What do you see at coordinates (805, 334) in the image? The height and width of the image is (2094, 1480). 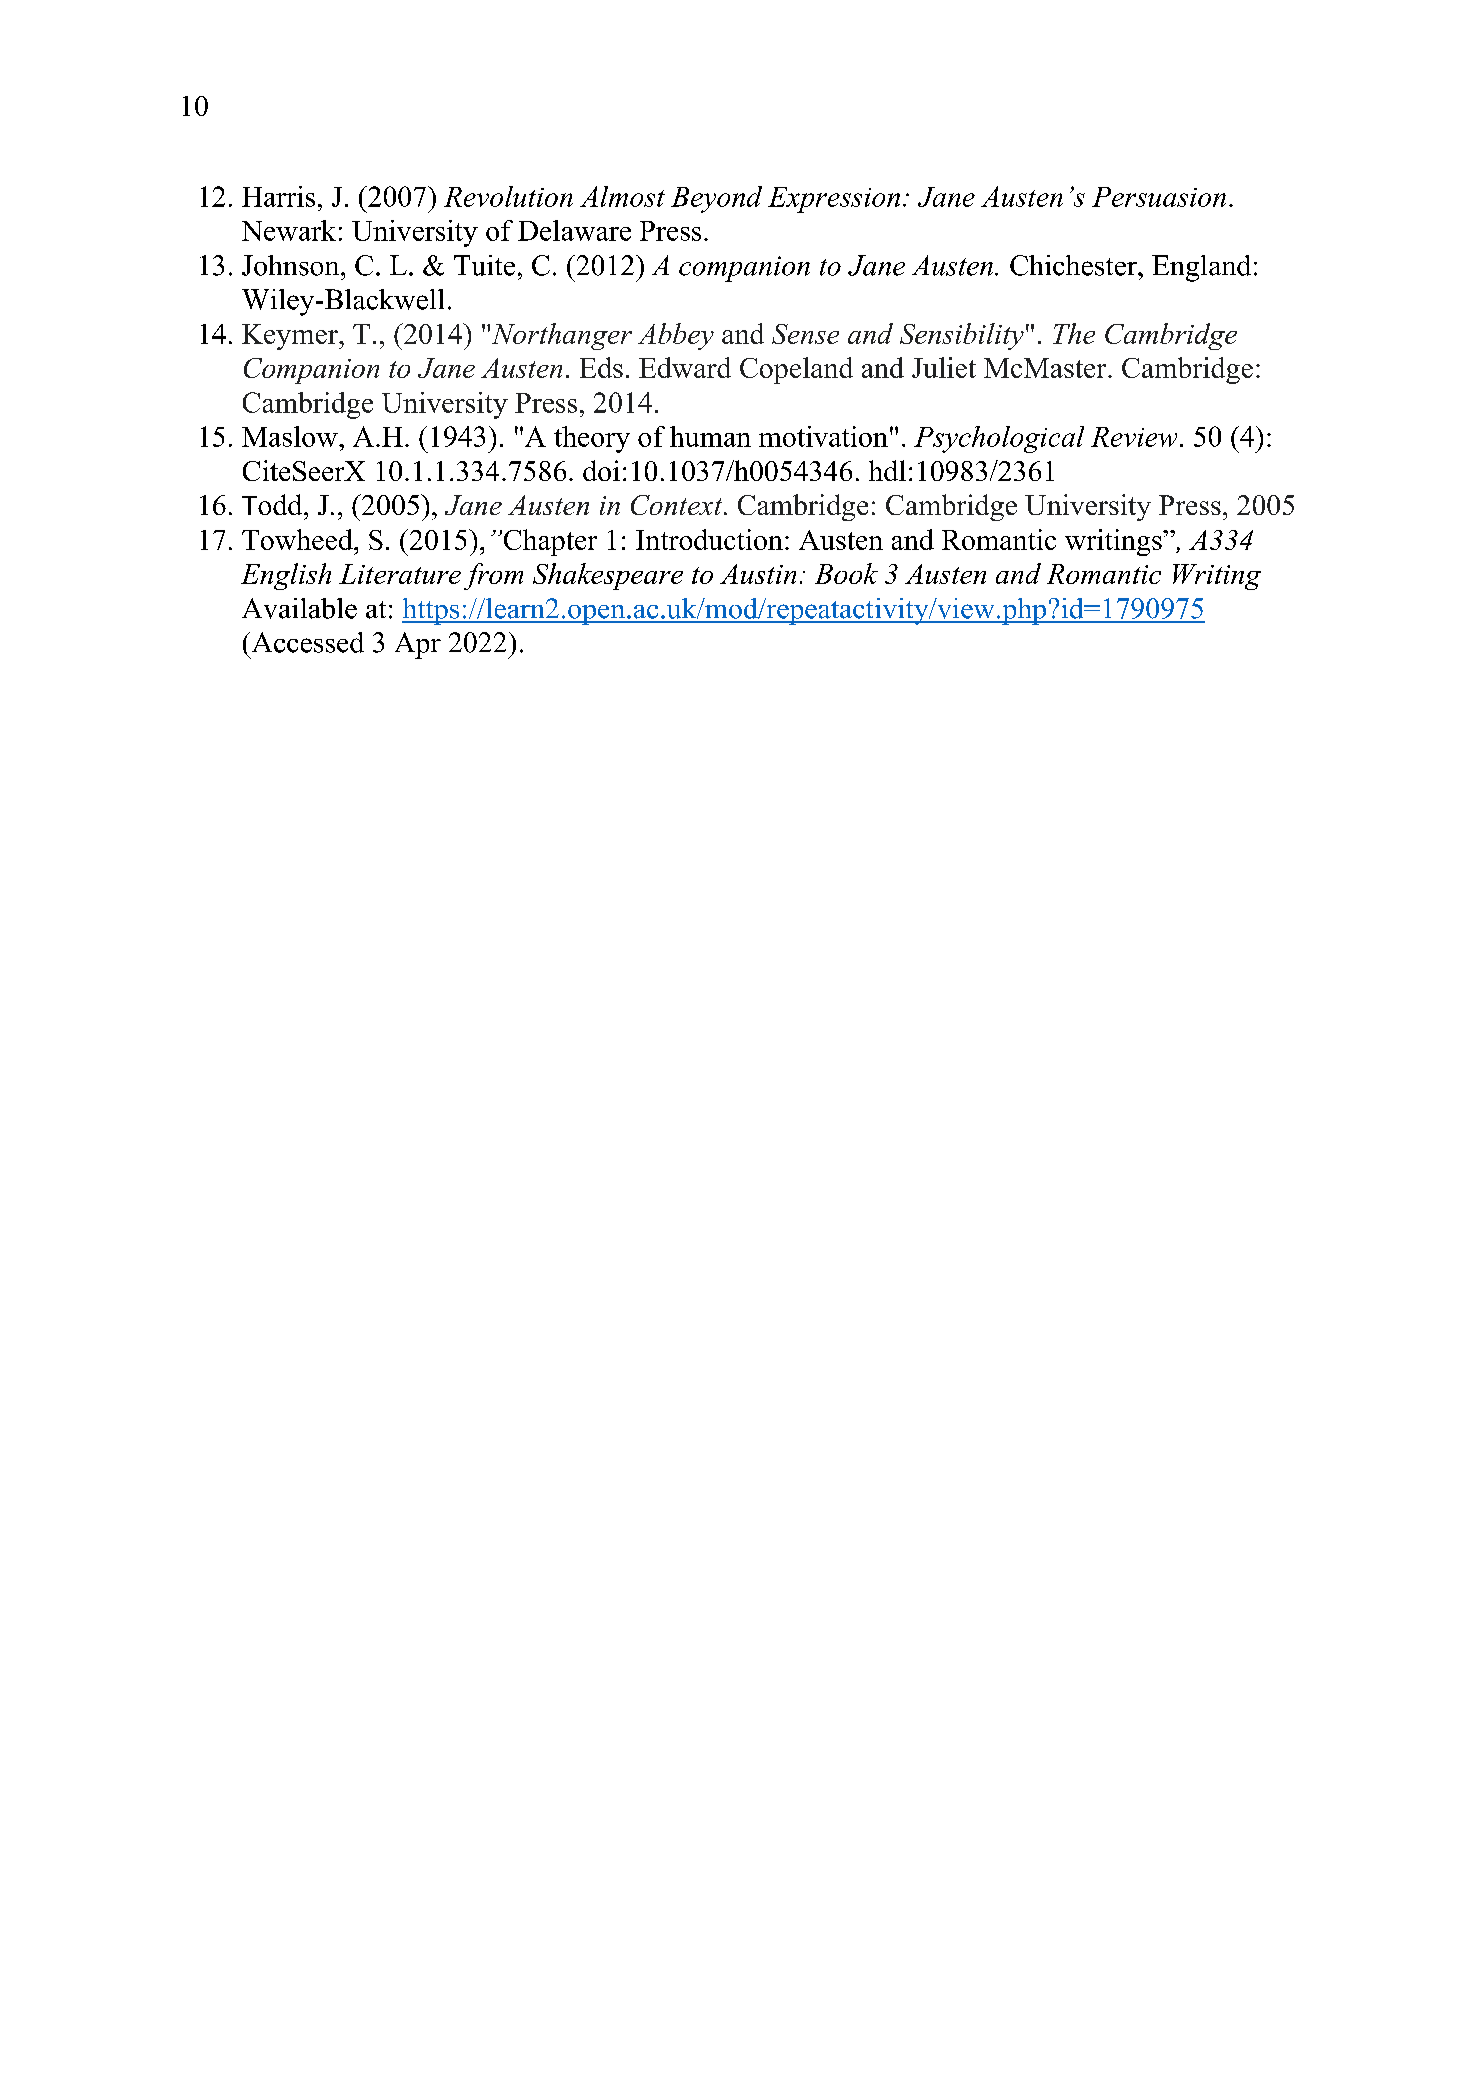 I see `Sense` at bounding box center [805, 334].
